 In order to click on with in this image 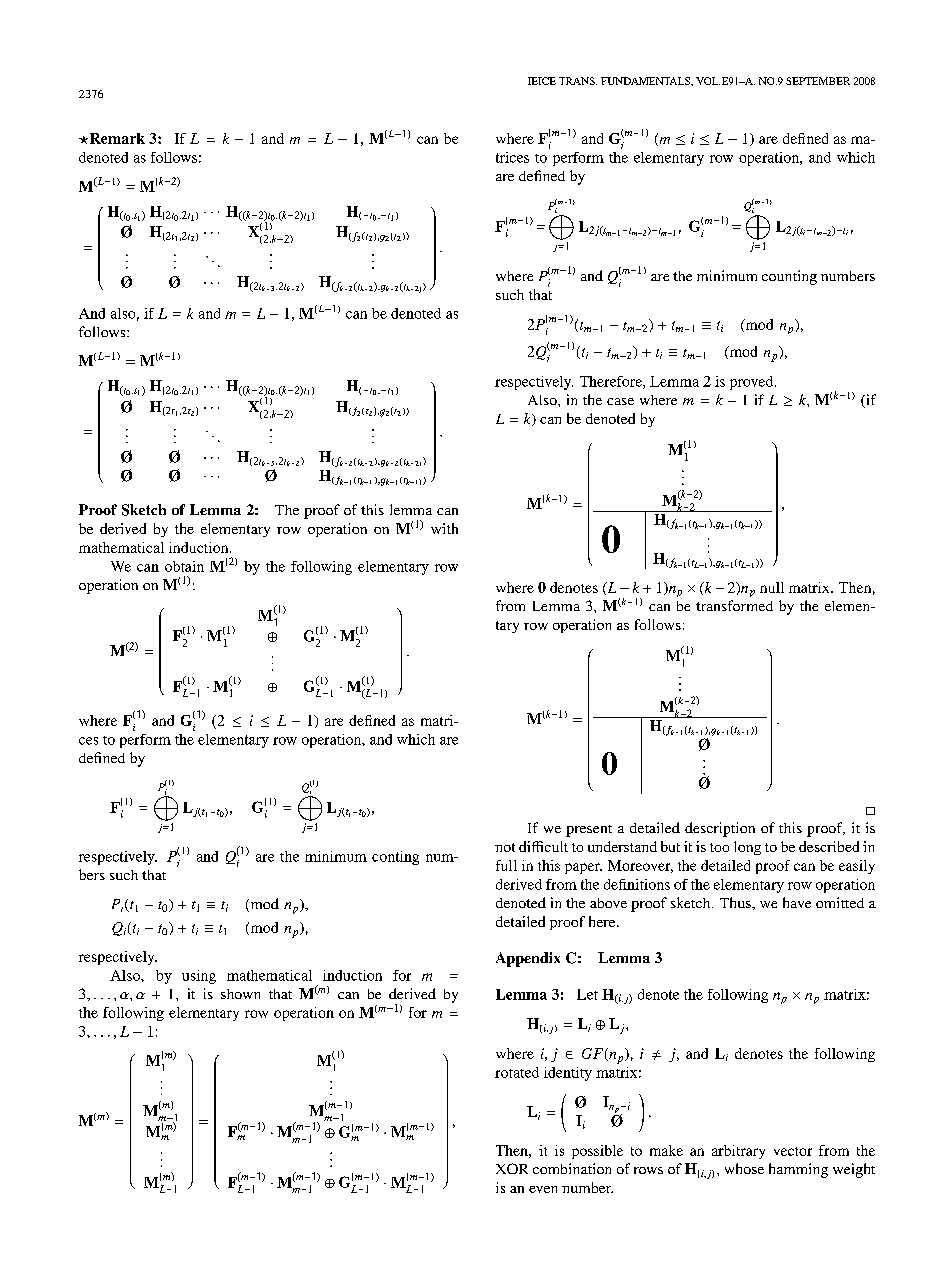, I will do `click(444, 528)`.
